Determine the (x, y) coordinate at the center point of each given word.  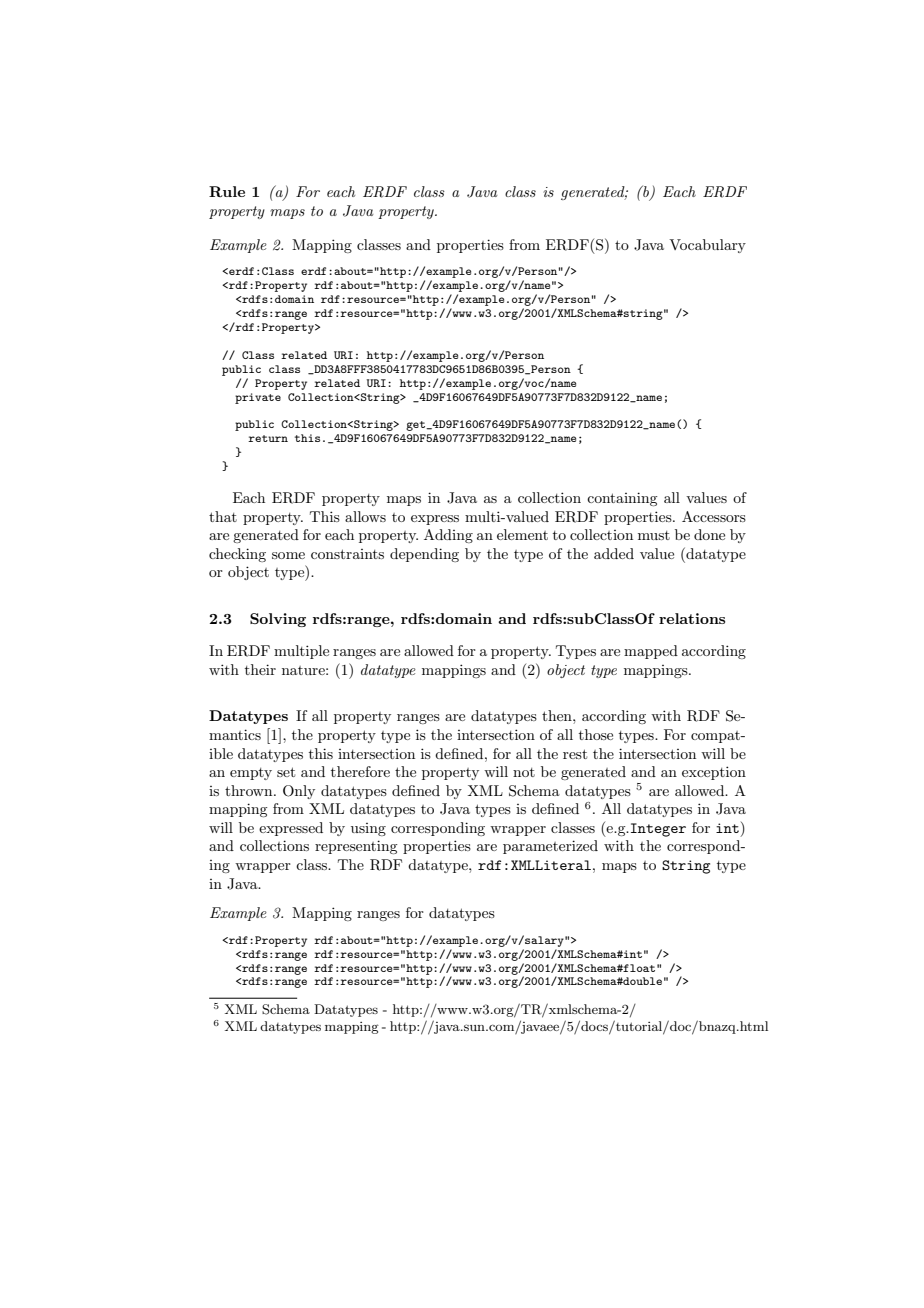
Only (299, 792)
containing (622, 499)
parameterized (550, 847)
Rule (227, 191)
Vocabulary (707, 246)
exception (714, 773)
